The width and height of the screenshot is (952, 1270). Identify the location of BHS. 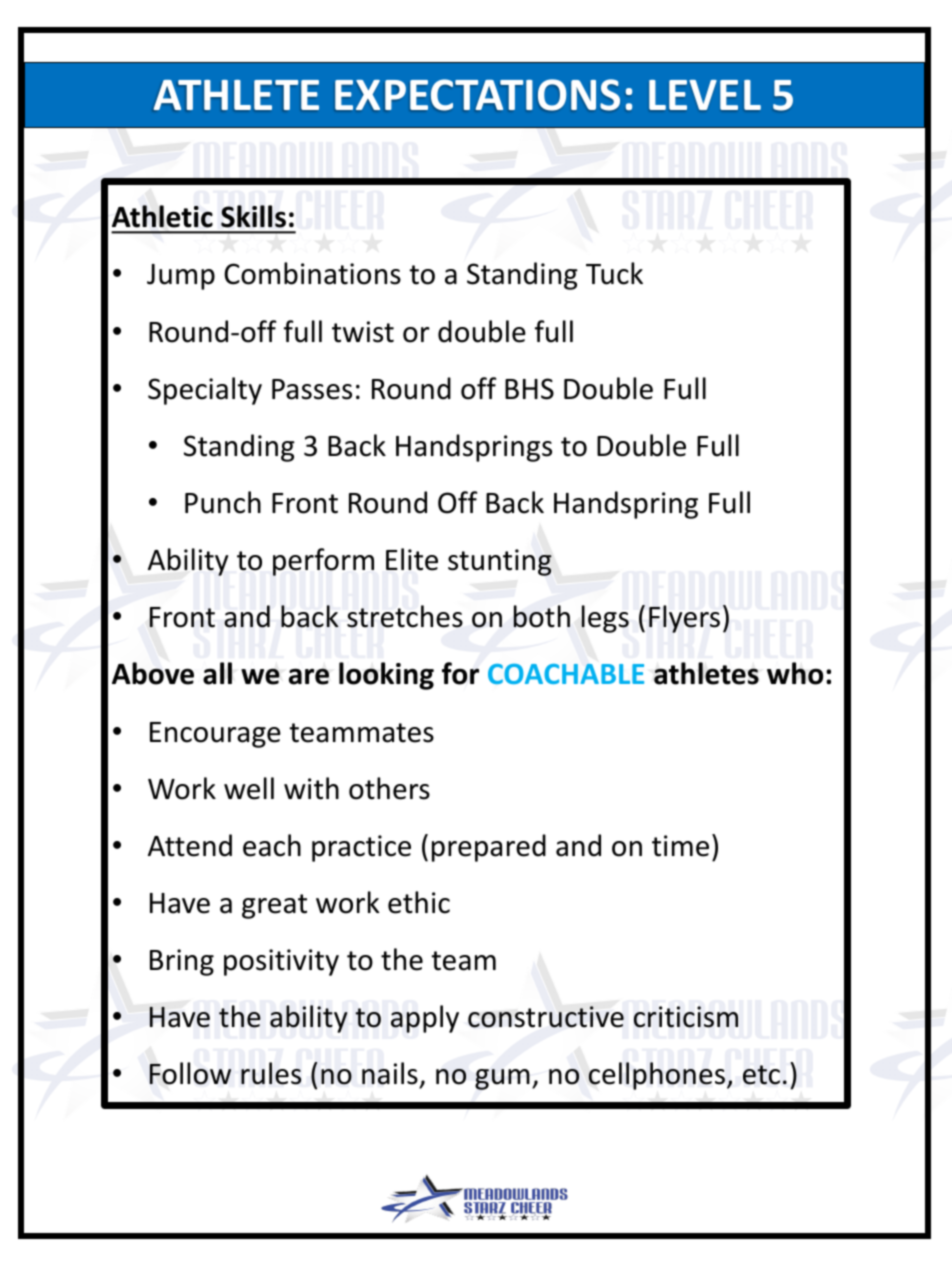
(529, 389).
